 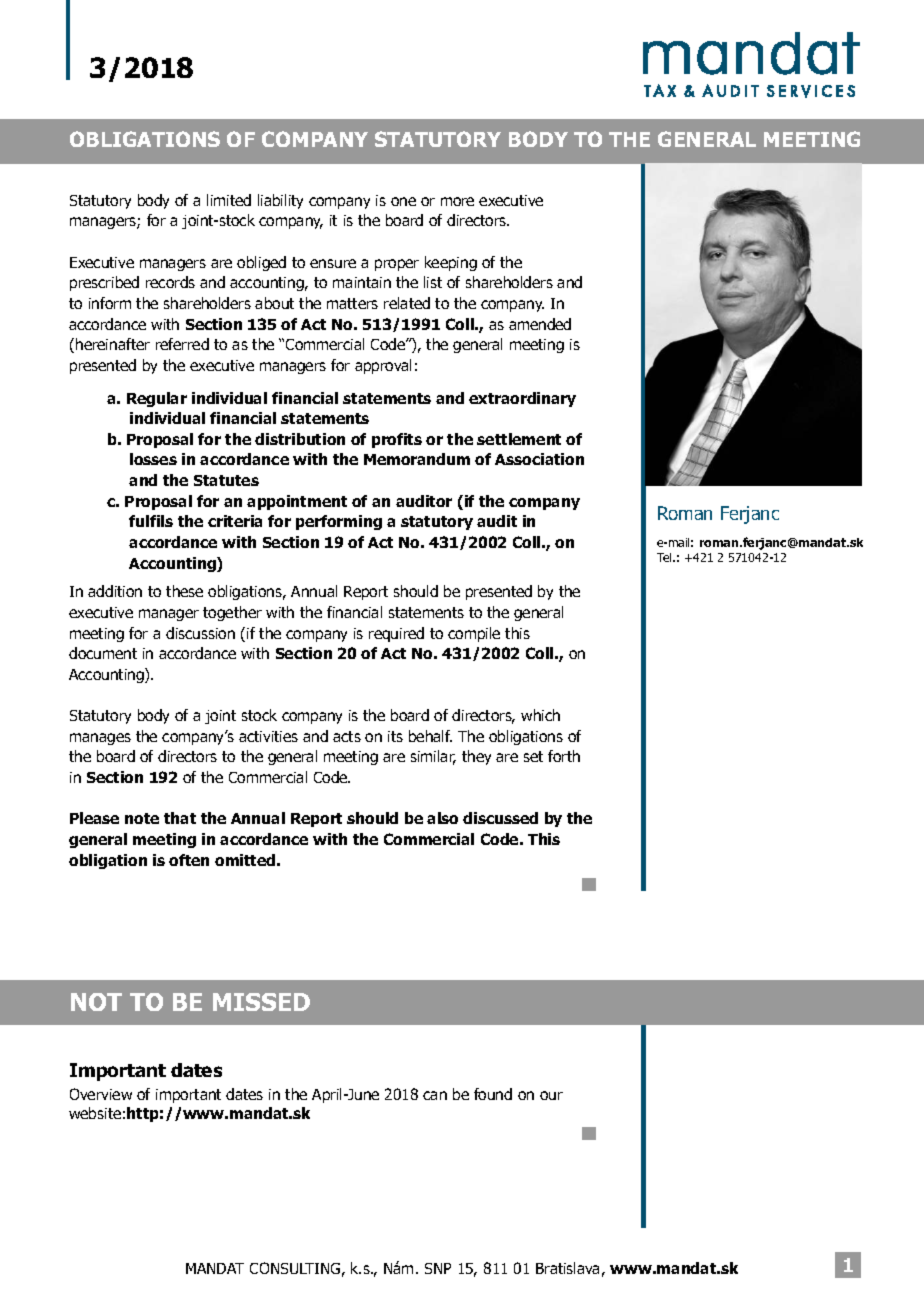 What do you see at coordinates (347, 736) in the screenshot?
I see `acts` at bounding box center [347, 736].
